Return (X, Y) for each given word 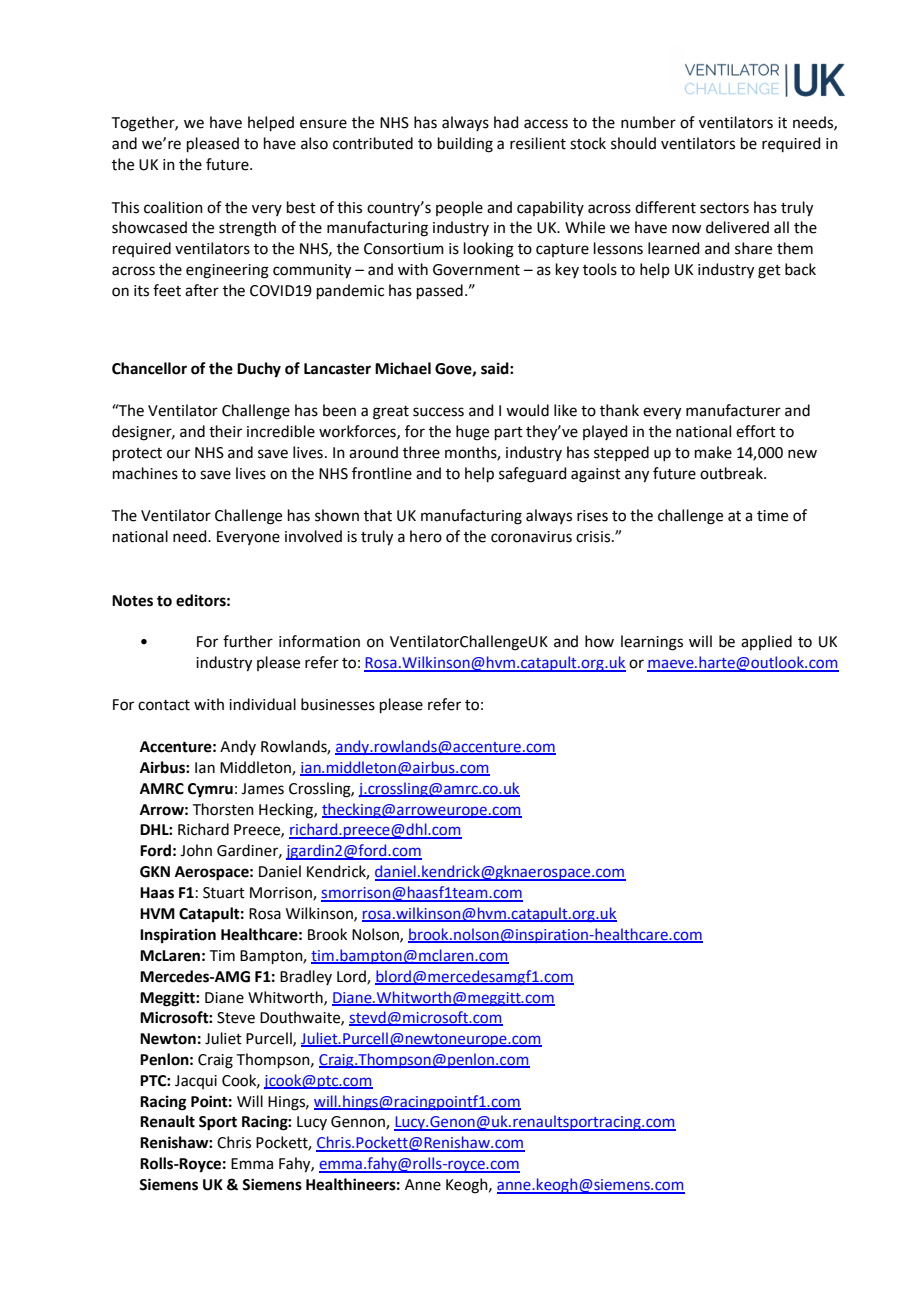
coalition (173, 207)
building (465, 145)
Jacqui (196, 1082)
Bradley (306, 977)
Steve (236, 1018)
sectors (724, 208)
